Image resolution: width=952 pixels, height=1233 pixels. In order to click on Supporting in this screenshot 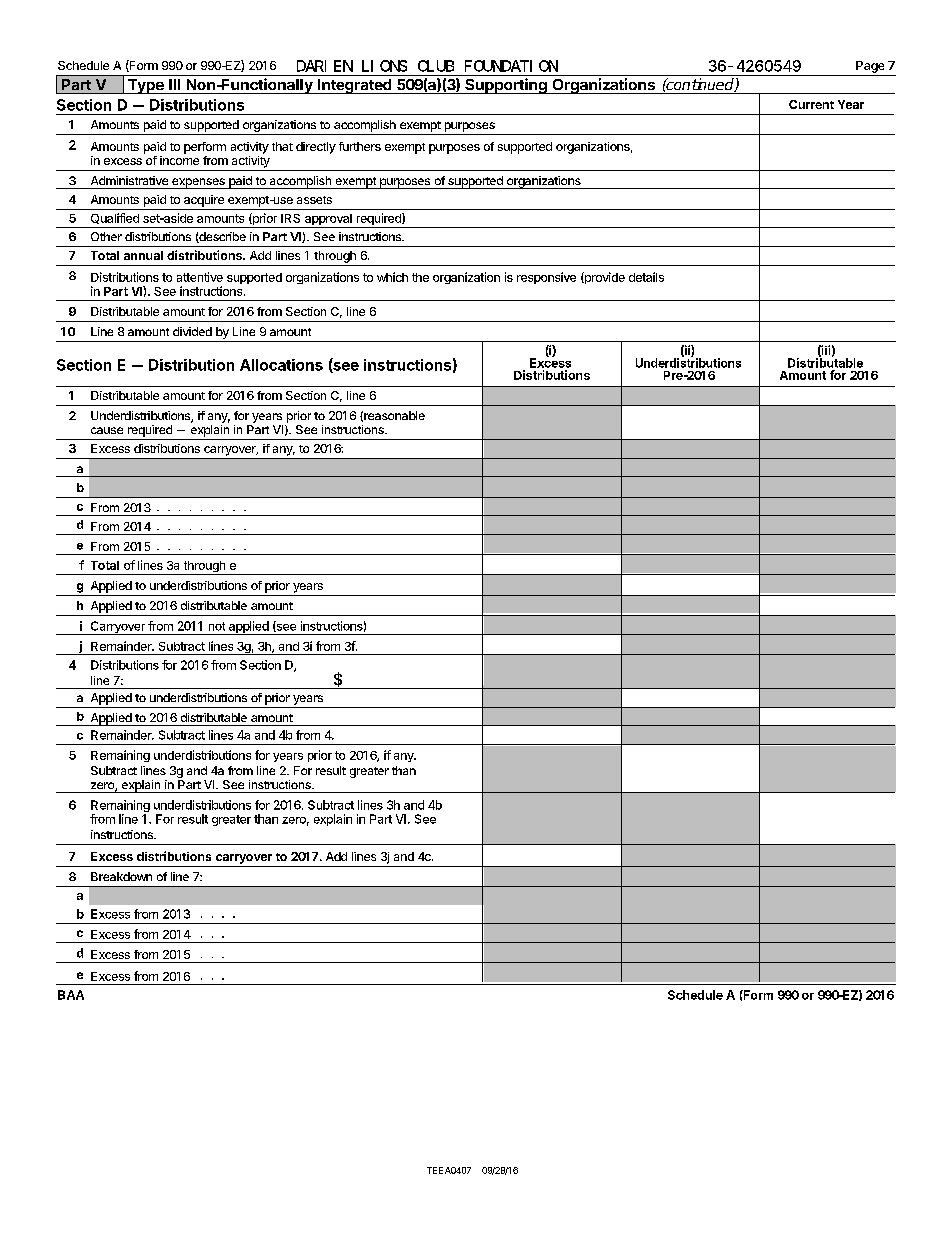, I will do `click(506, 86)`.
